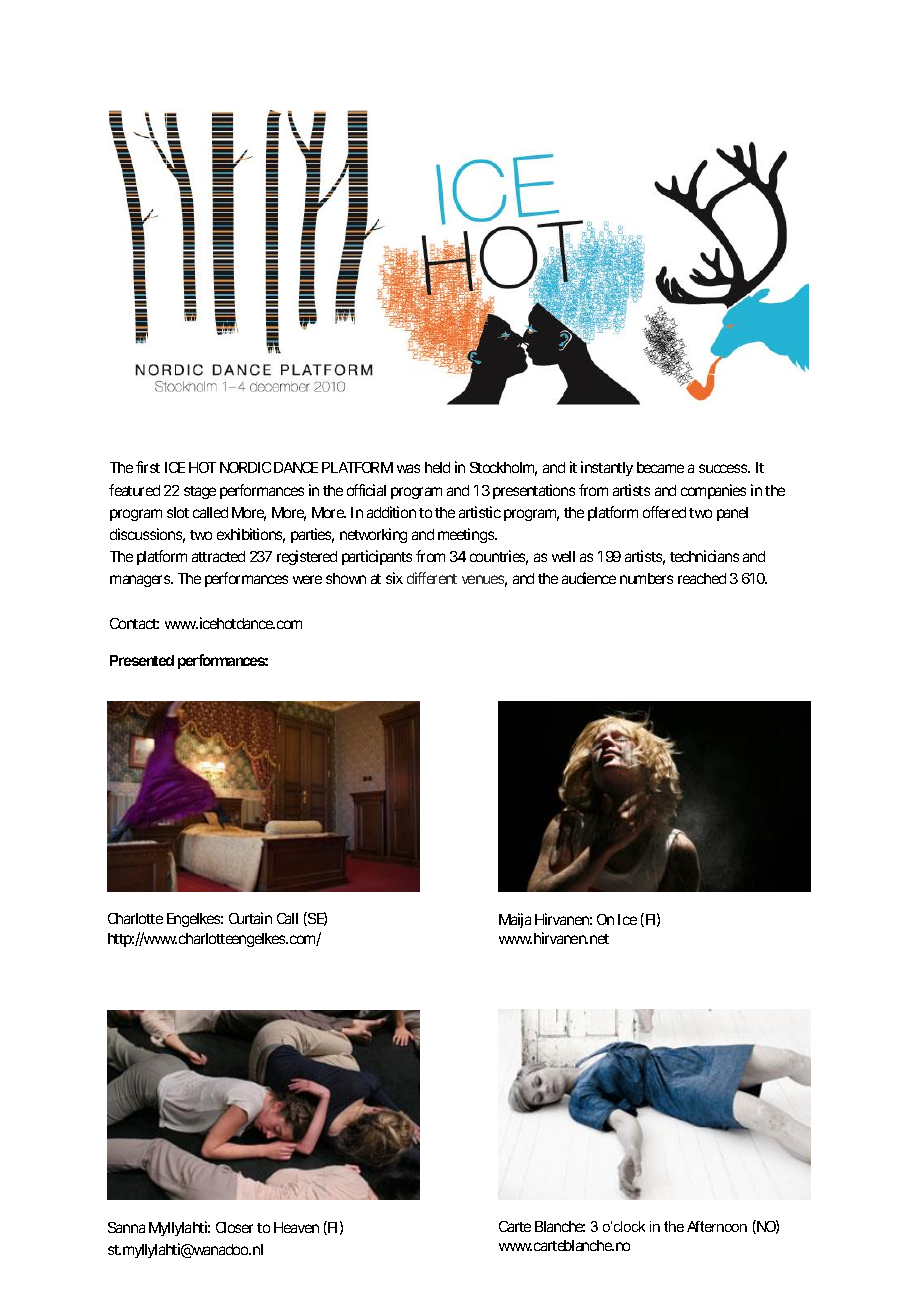 The image size is (924, 1308). I want to click on Afternoon, so click(717, 1226).
